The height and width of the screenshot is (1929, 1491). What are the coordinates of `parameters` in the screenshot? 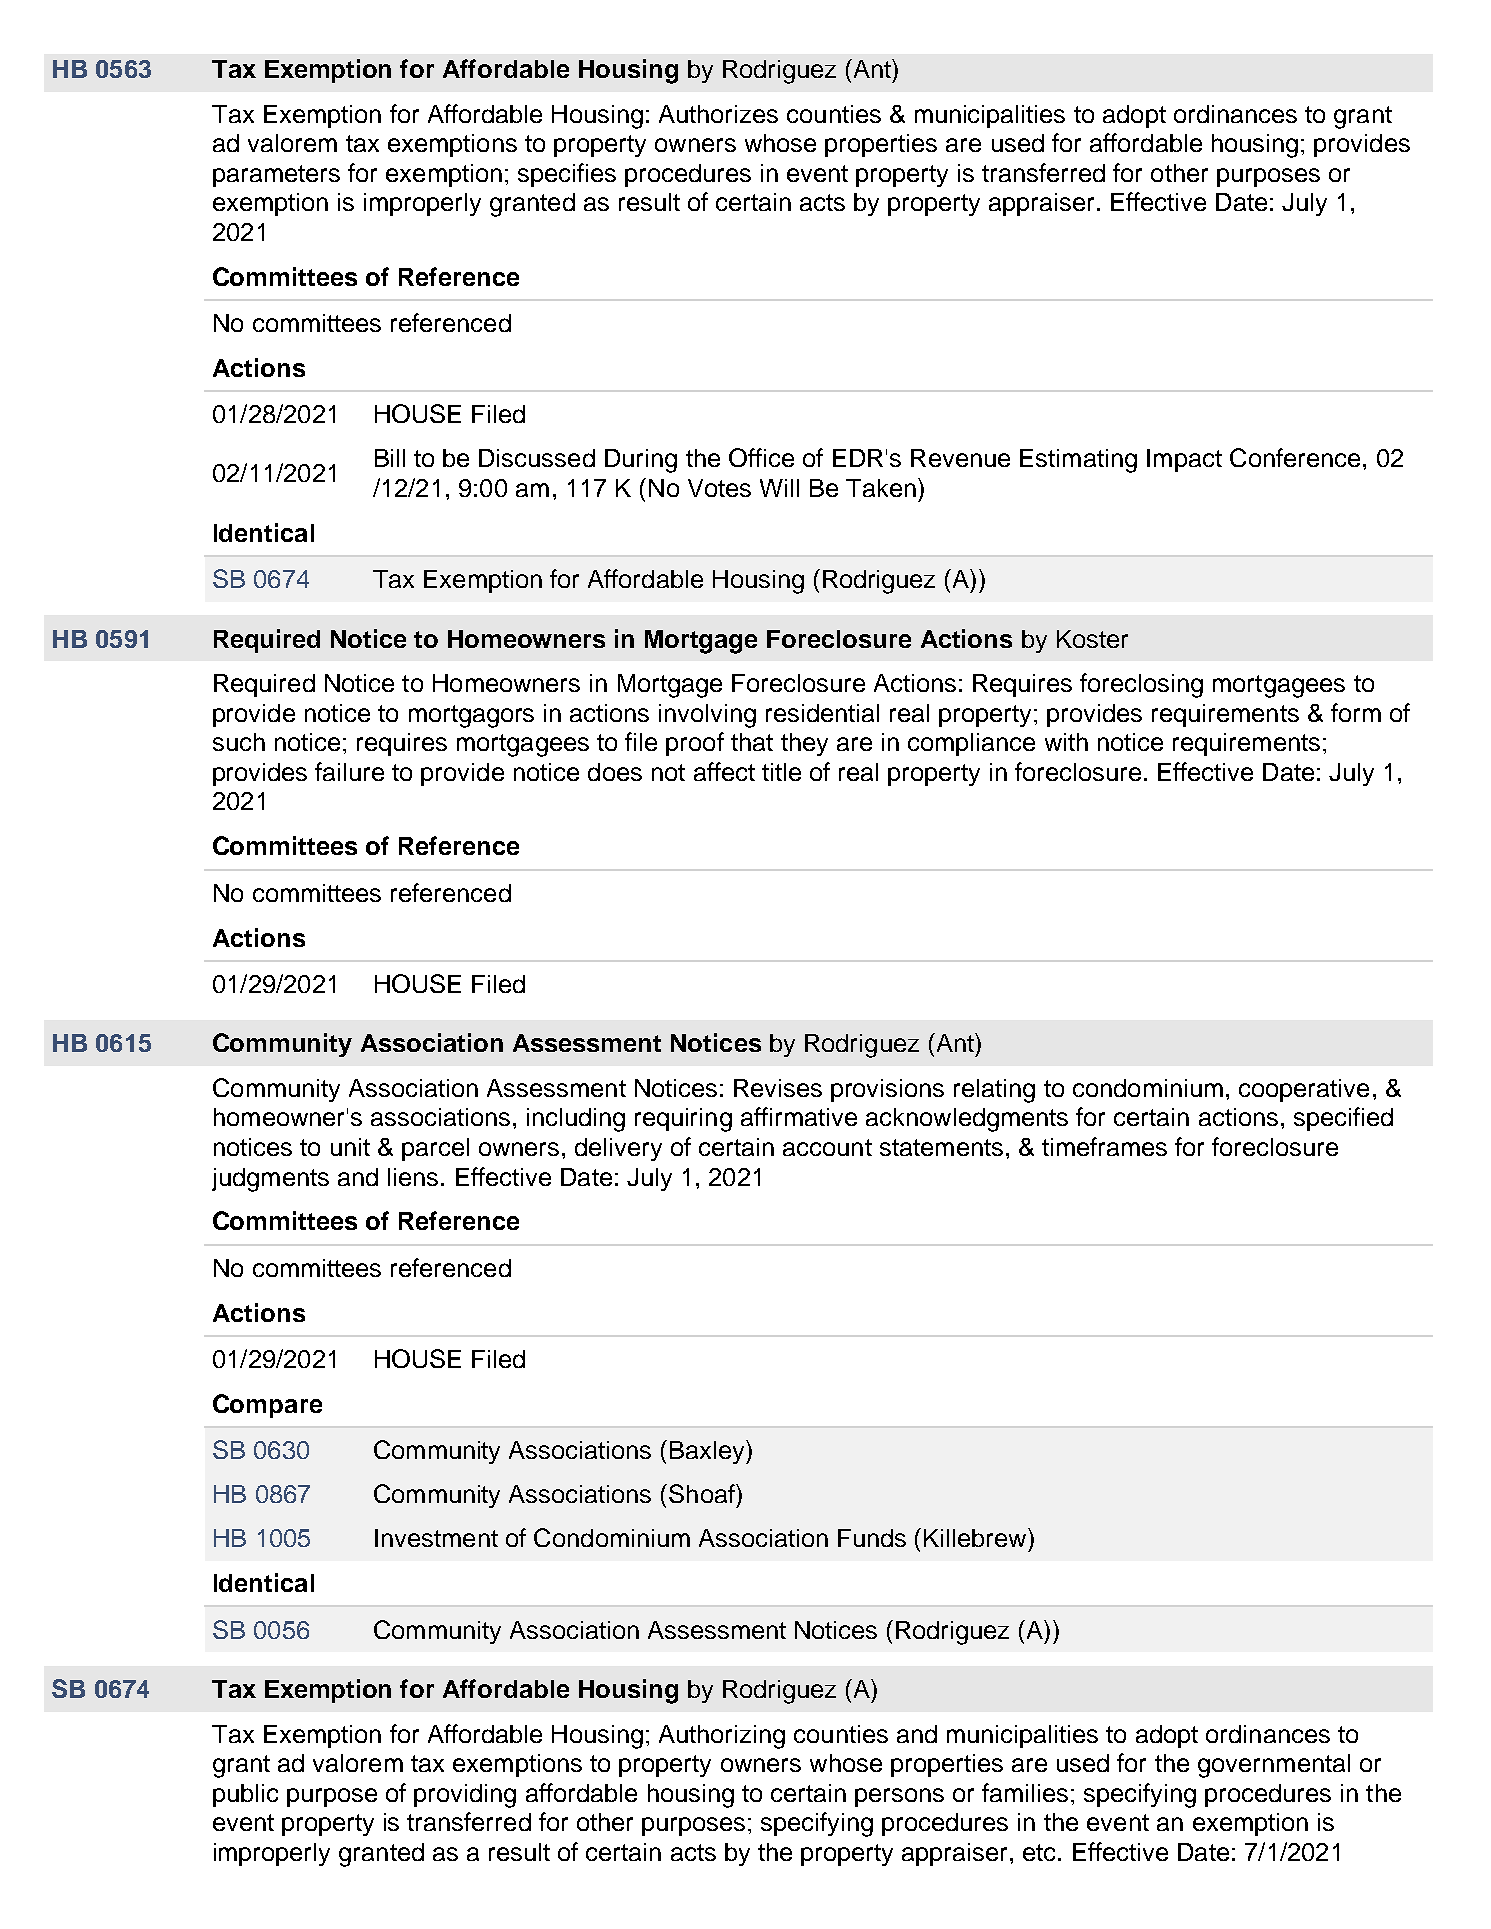 It's located at (276, 176).
